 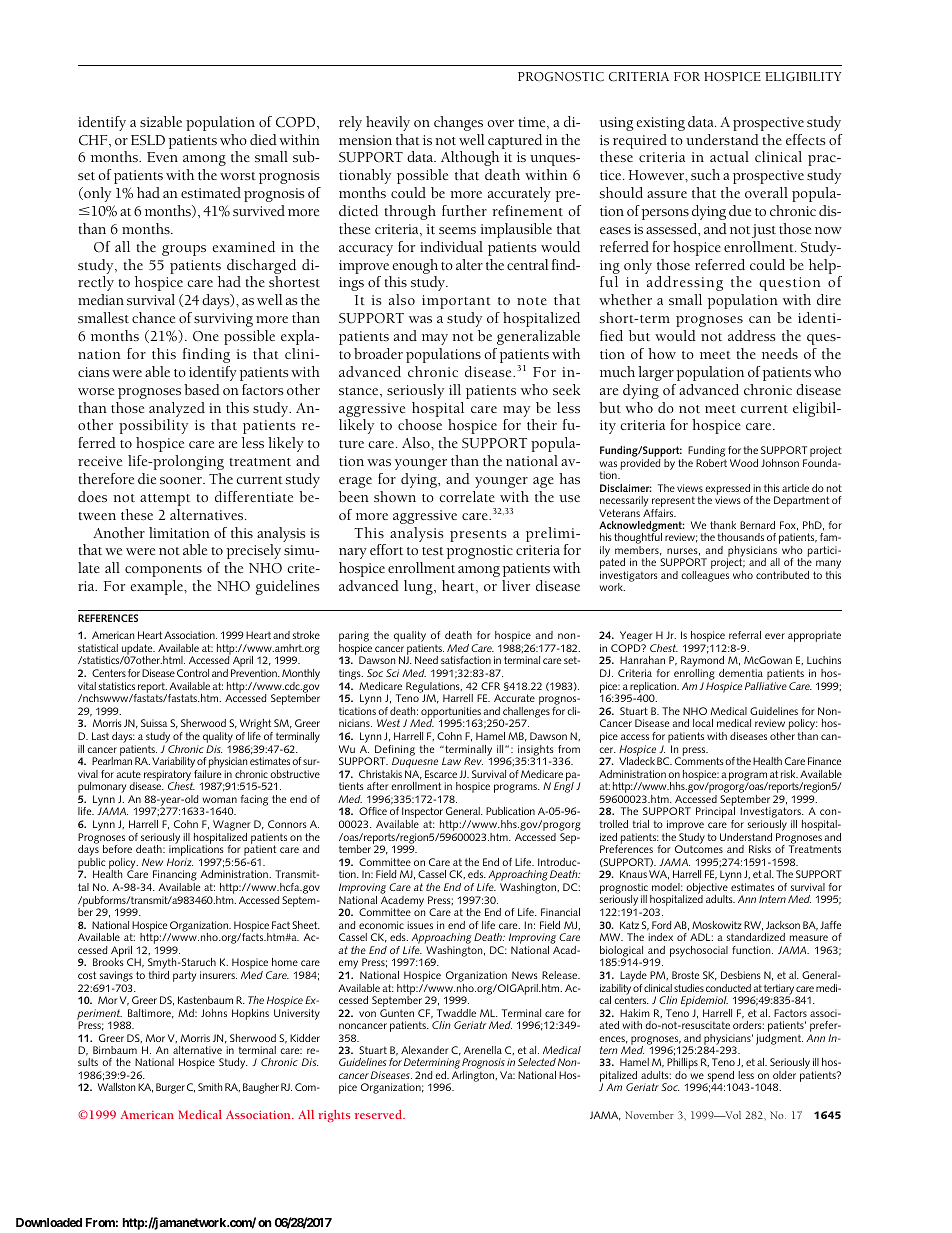 I want to click on Although, so click(x=470, y=158).
